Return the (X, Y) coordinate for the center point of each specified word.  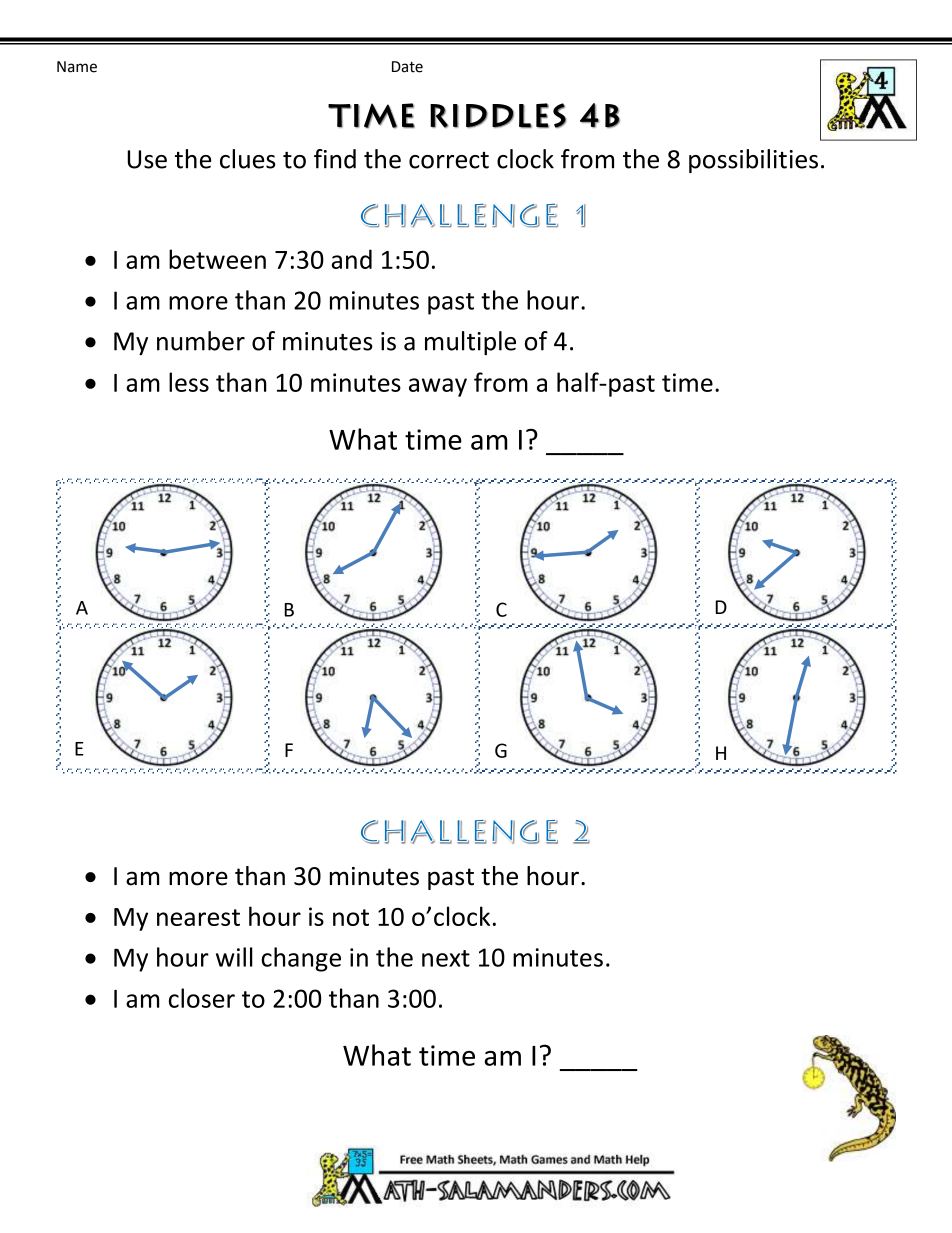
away (438, 387)
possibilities (753, 161)
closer (202, 998)
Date (407, 67)
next (446, 958)
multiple (470, 343)
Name (77, 67)
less (189, 382)
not (351, 917)
